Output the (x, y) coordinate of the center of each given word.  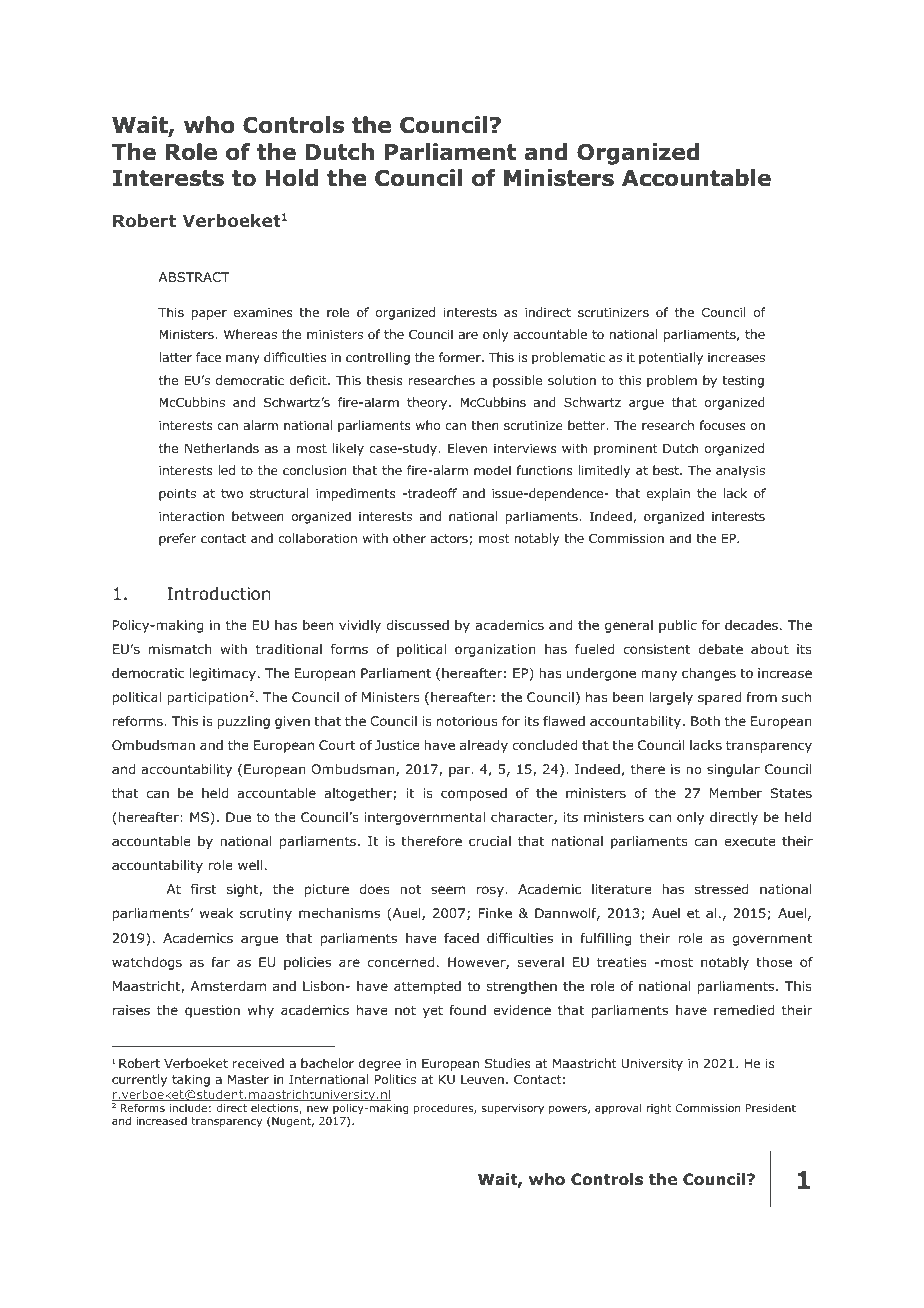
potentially (671, 358)
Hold (292, 178)
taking (191, 1080)
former (461, 357)
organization (495, 650)
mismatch (180, 649)
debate (720, 649)
